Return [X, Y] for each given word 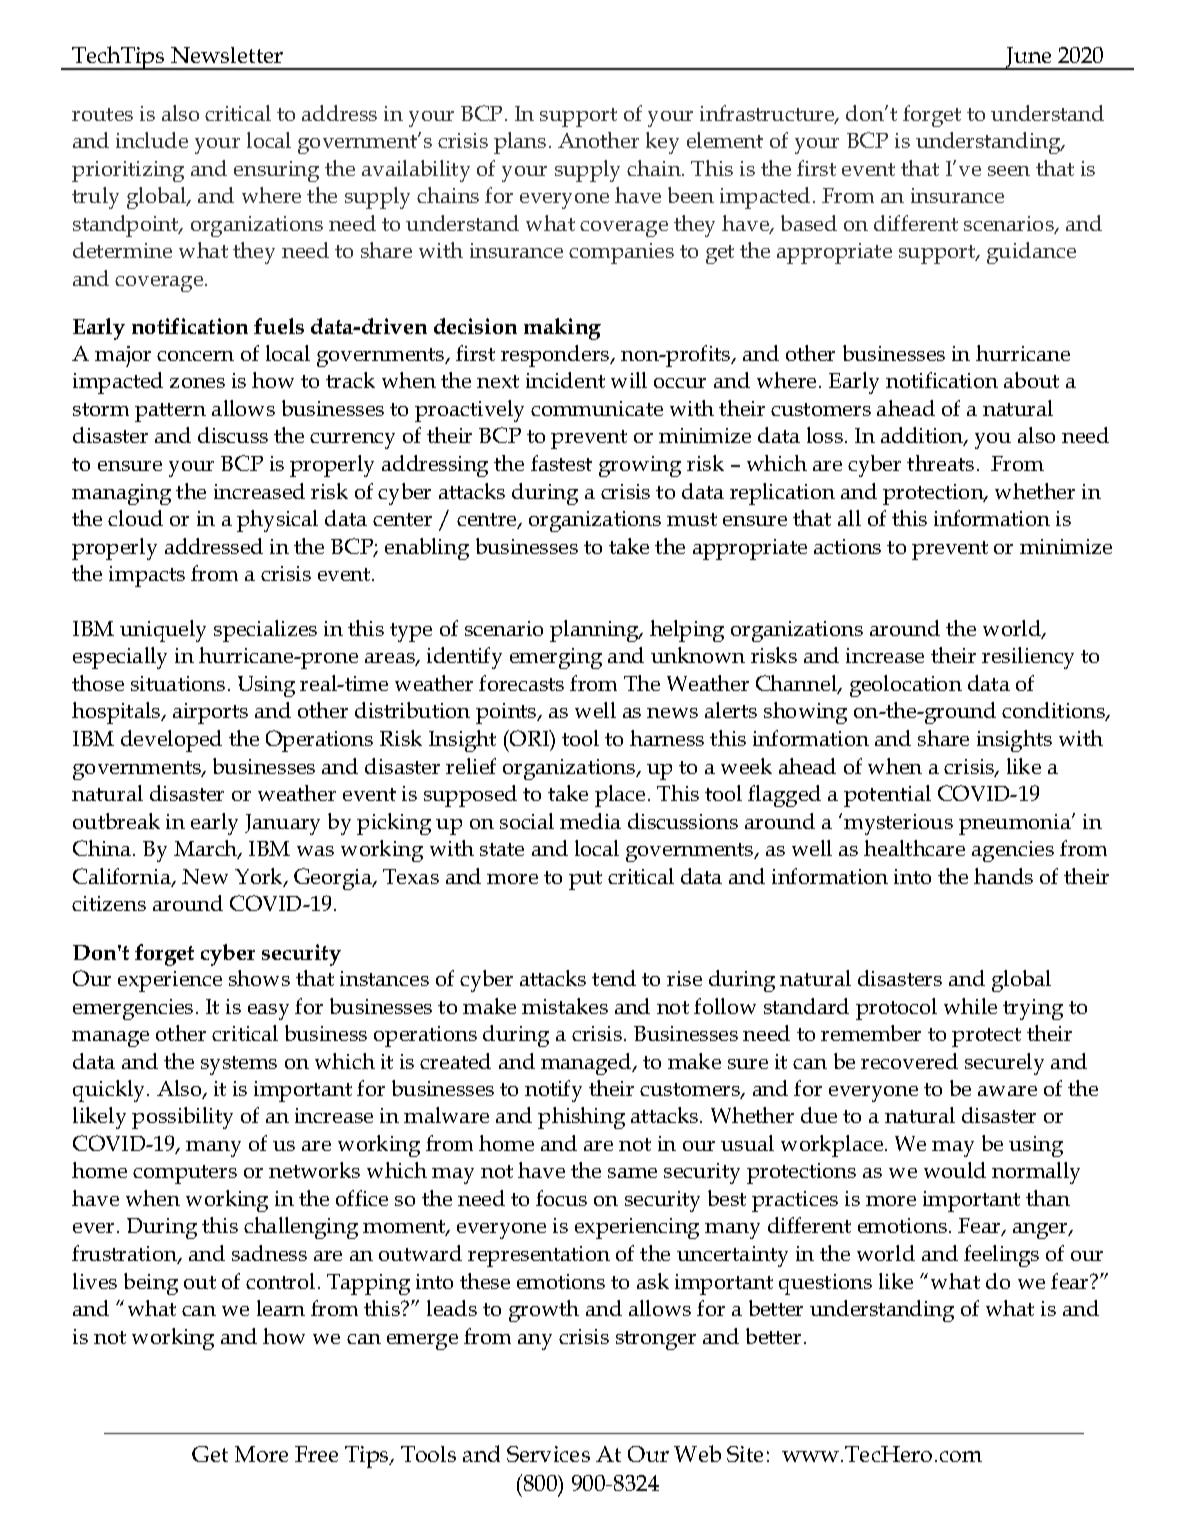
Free [316, 1454]
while [970, 1006]
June [1029, 58]
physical [277, 521]
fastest [561, 463]
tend [614, 978]
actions [847, 546]
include [152, 140]
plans [520, 143]
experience [170, 981]
